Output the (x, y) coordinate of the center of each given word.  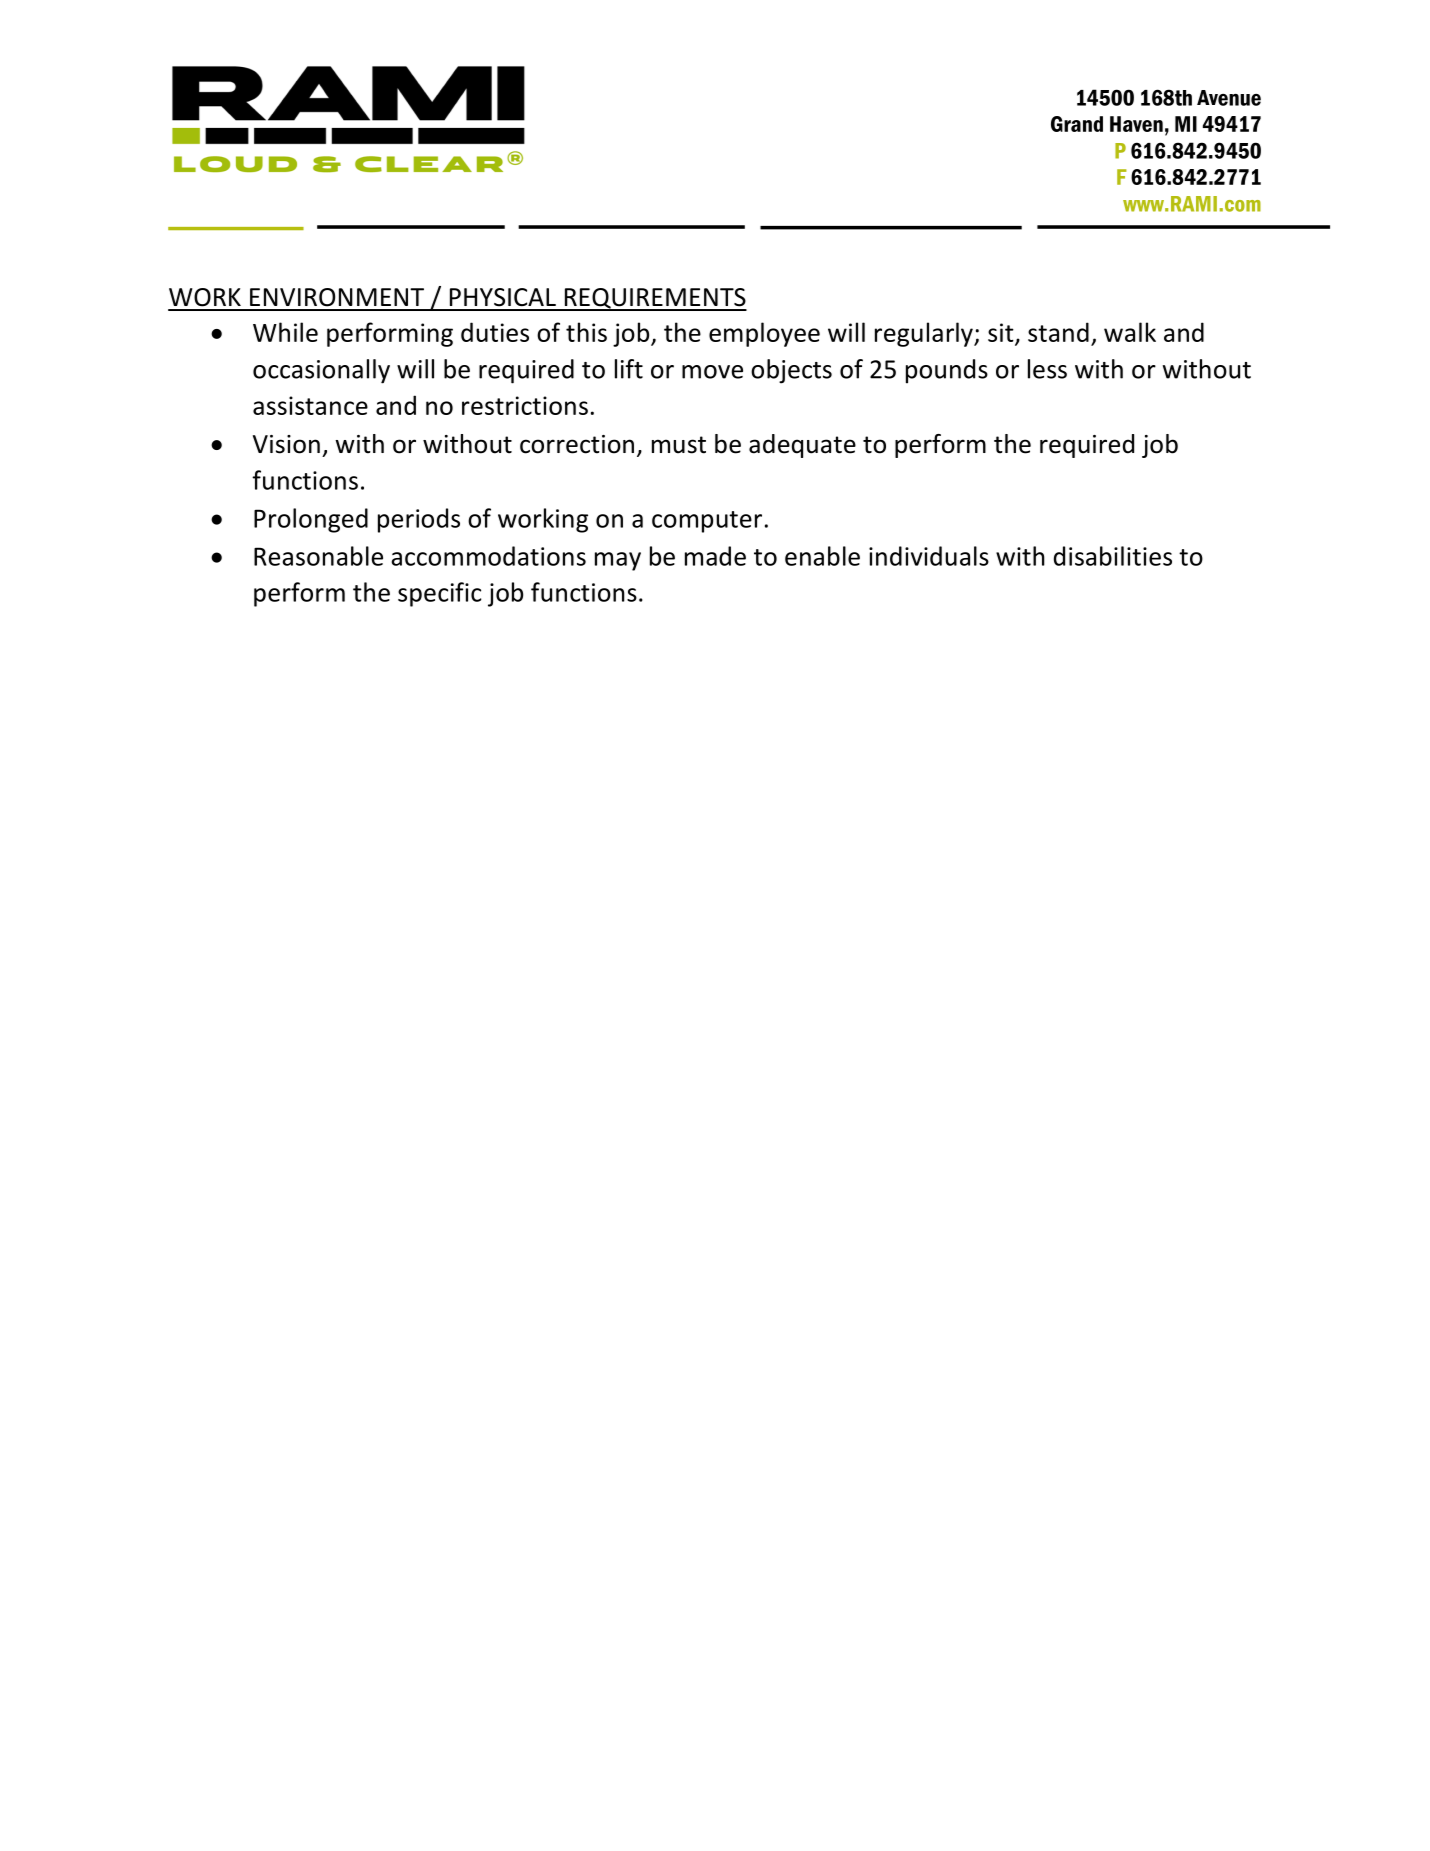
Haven (1136, 124)
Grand (1077, 124)
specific (439, 594)
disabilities (1113, 556)
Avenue (1229, 98)
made (715, 556)
